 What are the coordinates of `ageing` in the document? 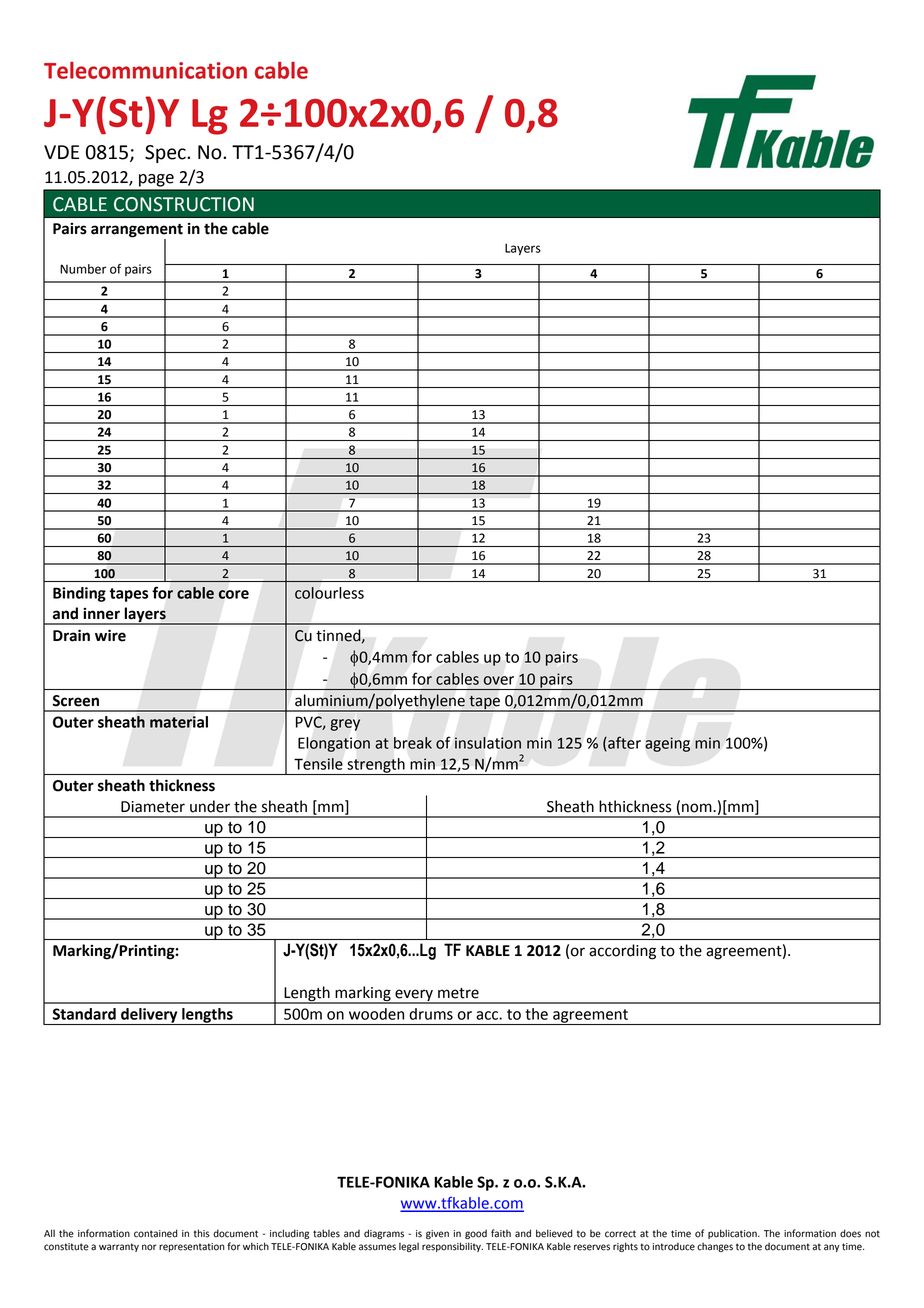 It's located at (667, 744).
